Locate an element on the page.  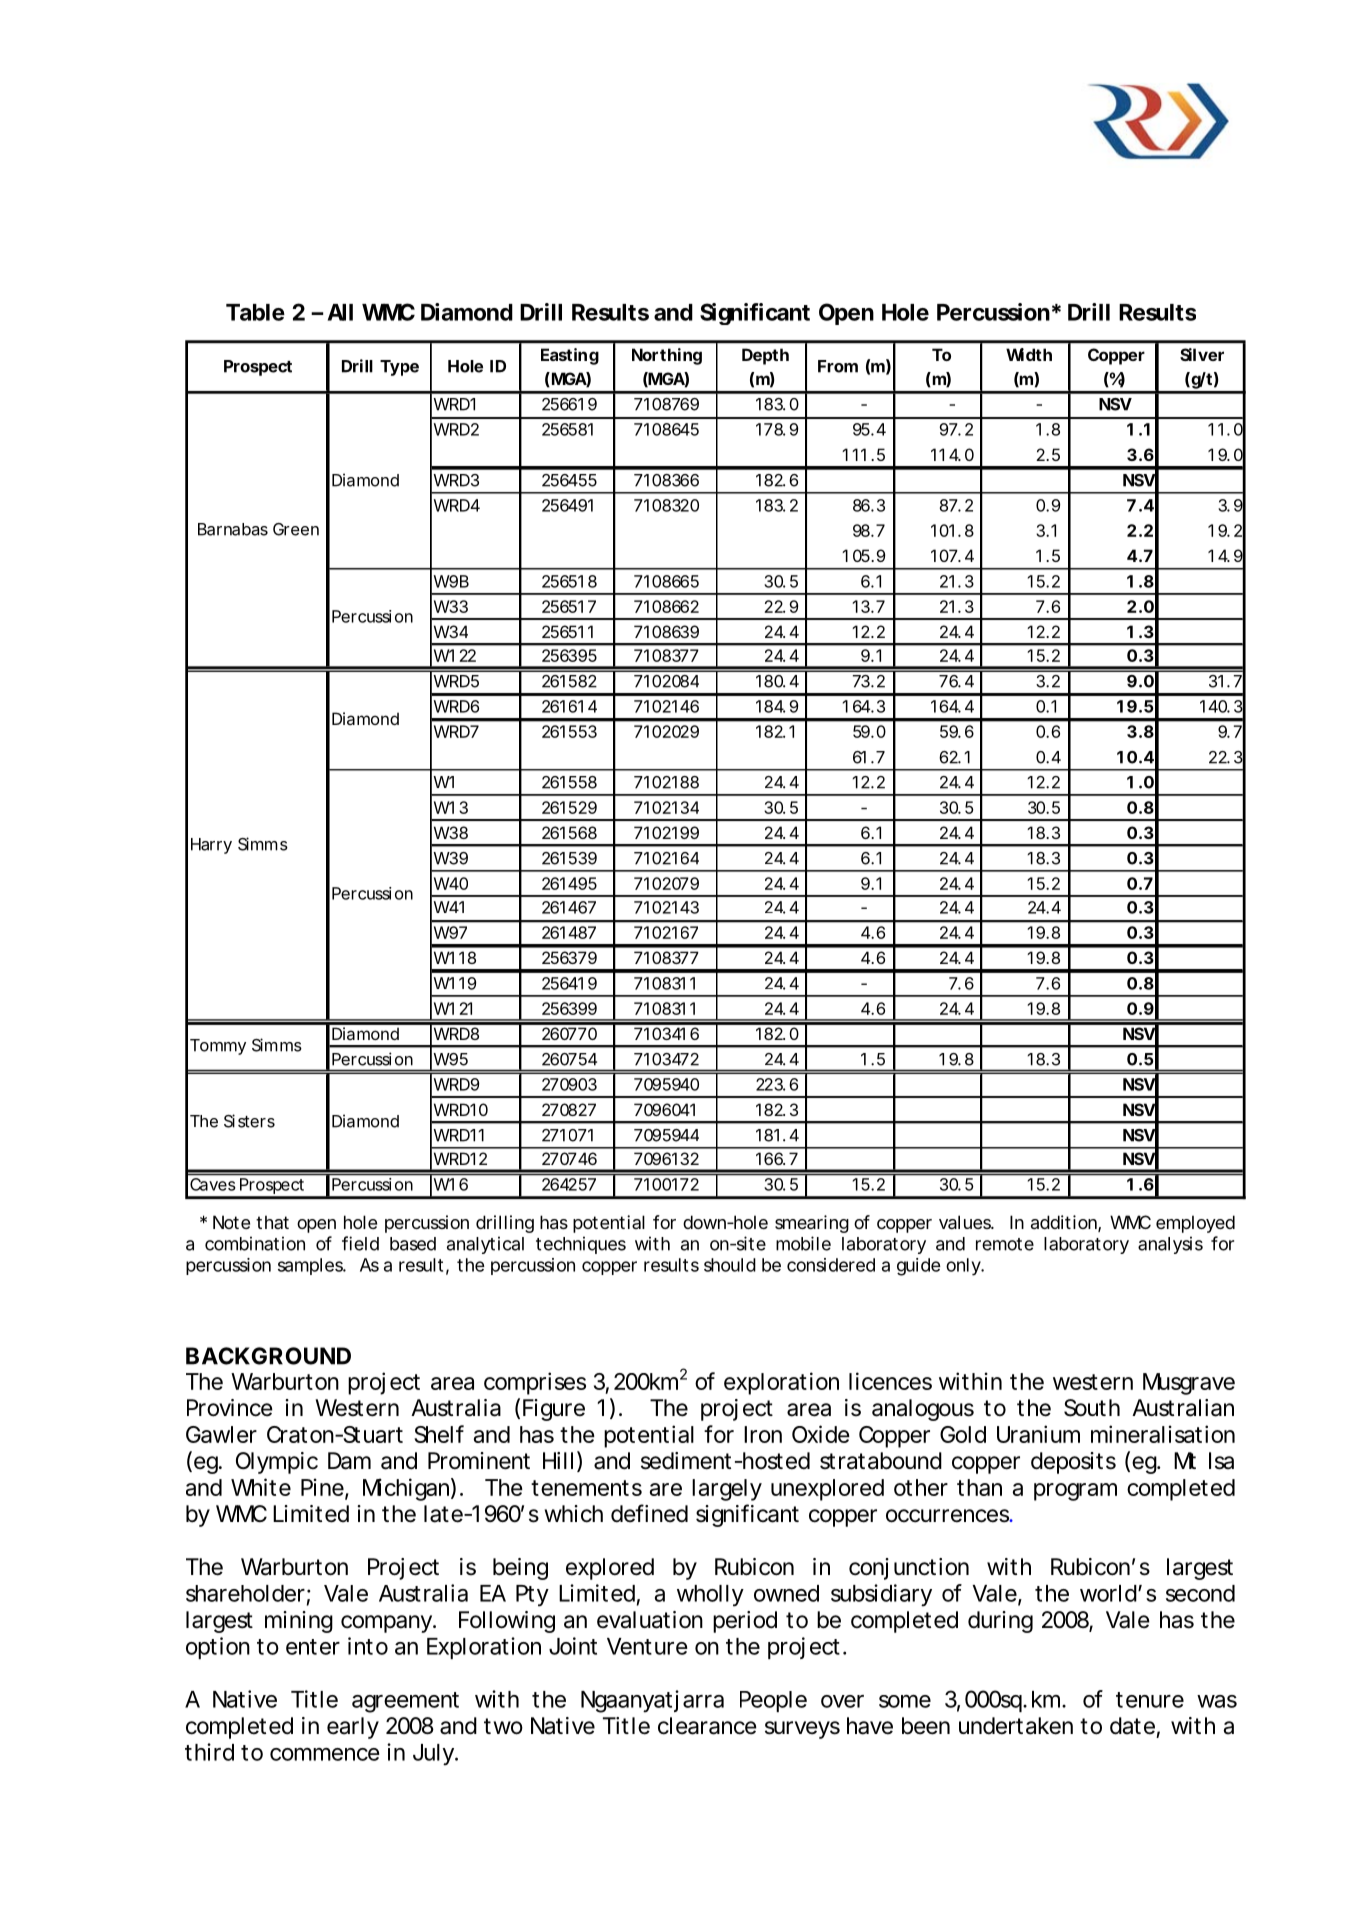
Sisters is located at coordinates (249, 1121).
